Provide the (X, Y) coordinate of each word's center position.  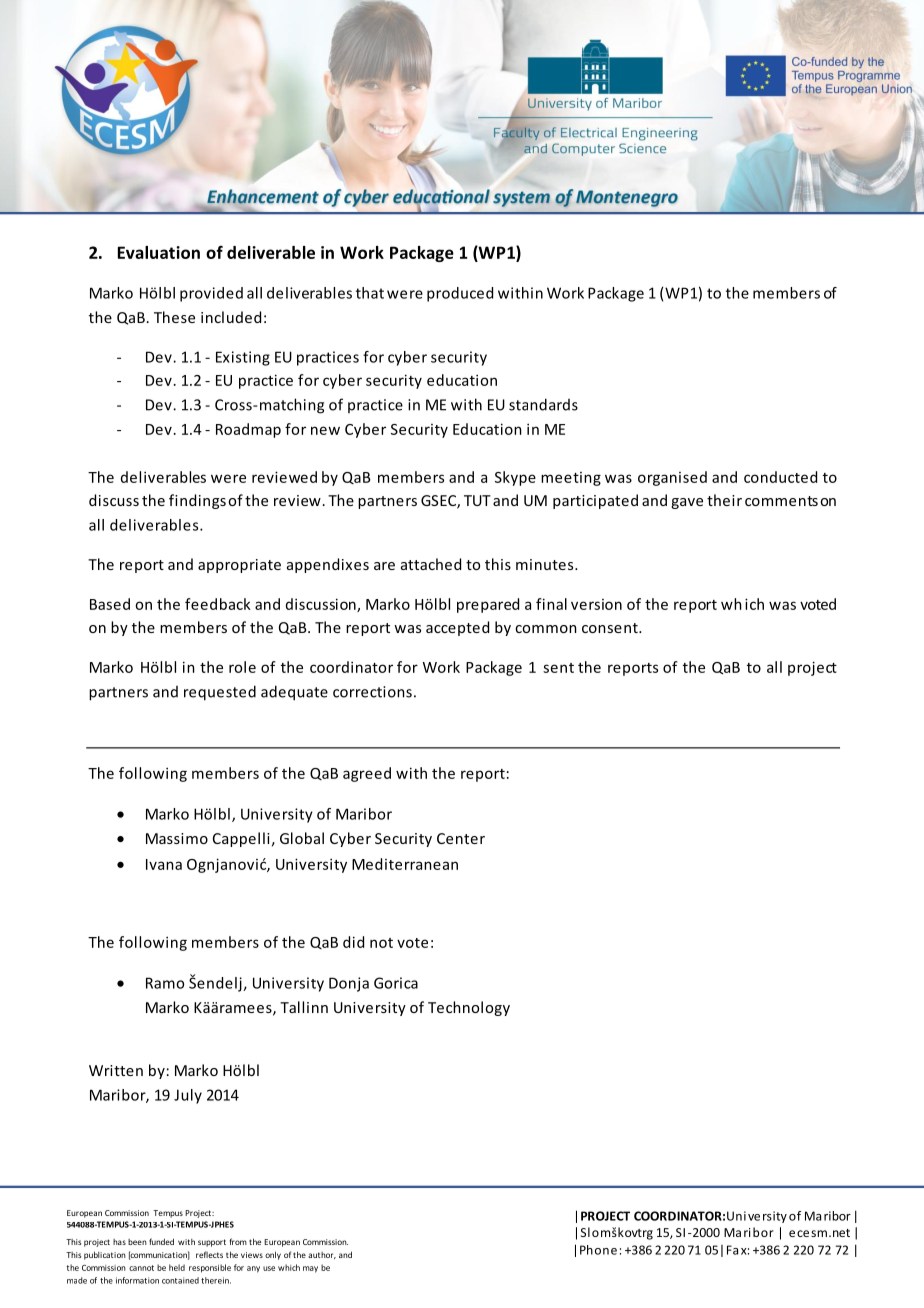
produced (460, 294)
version (596, 604)
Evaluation (159, 252)
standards (543, 404)
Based (110, 604)
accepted (457, 628)
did (353, 942)
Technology (469, 1008)
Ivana (164, 864)
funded (161, 1241)
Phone (598, 1250)
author (322, 1255)
